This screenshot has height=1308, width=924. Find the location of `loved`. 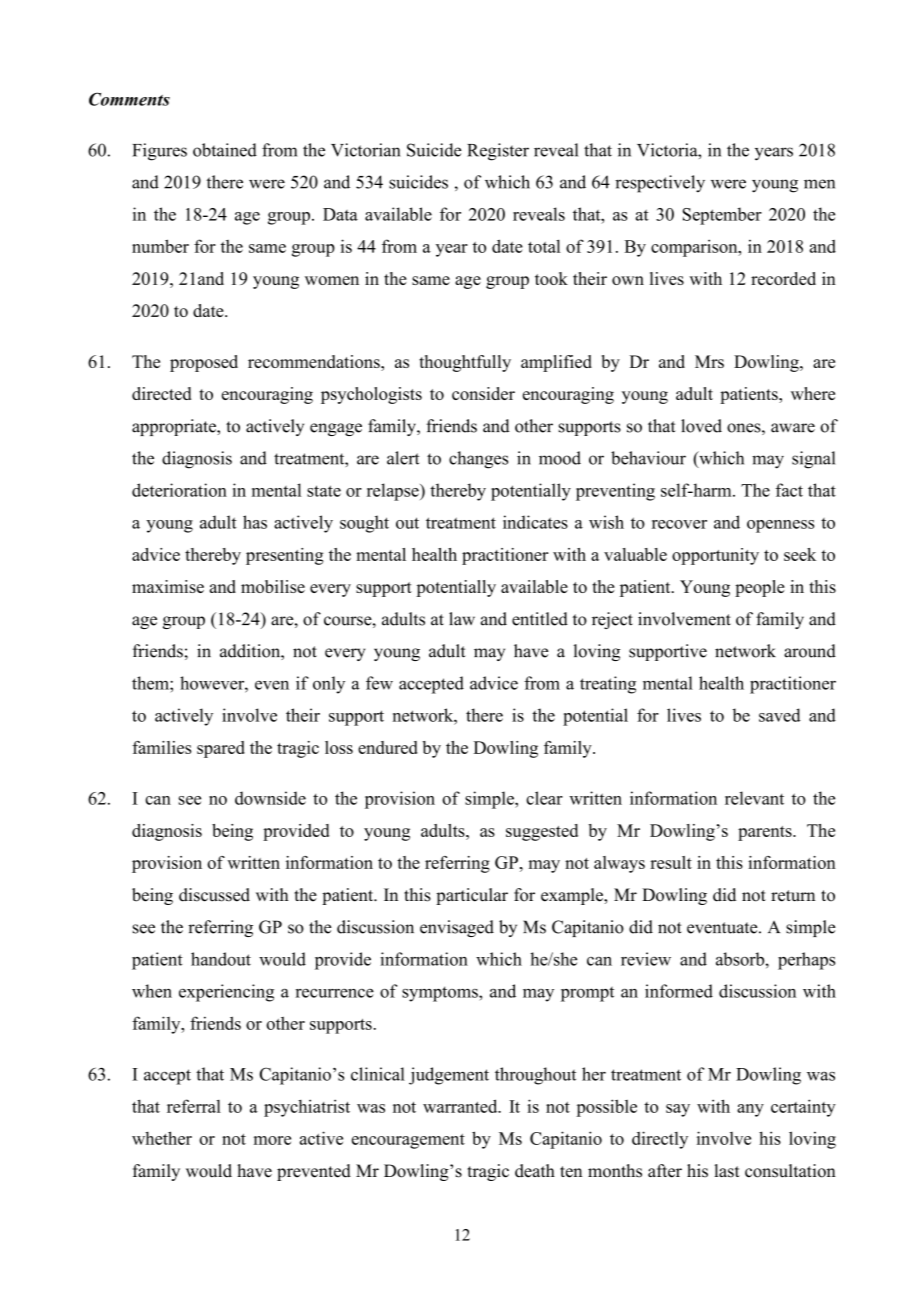

loved is located at coordinates (701, 426).
